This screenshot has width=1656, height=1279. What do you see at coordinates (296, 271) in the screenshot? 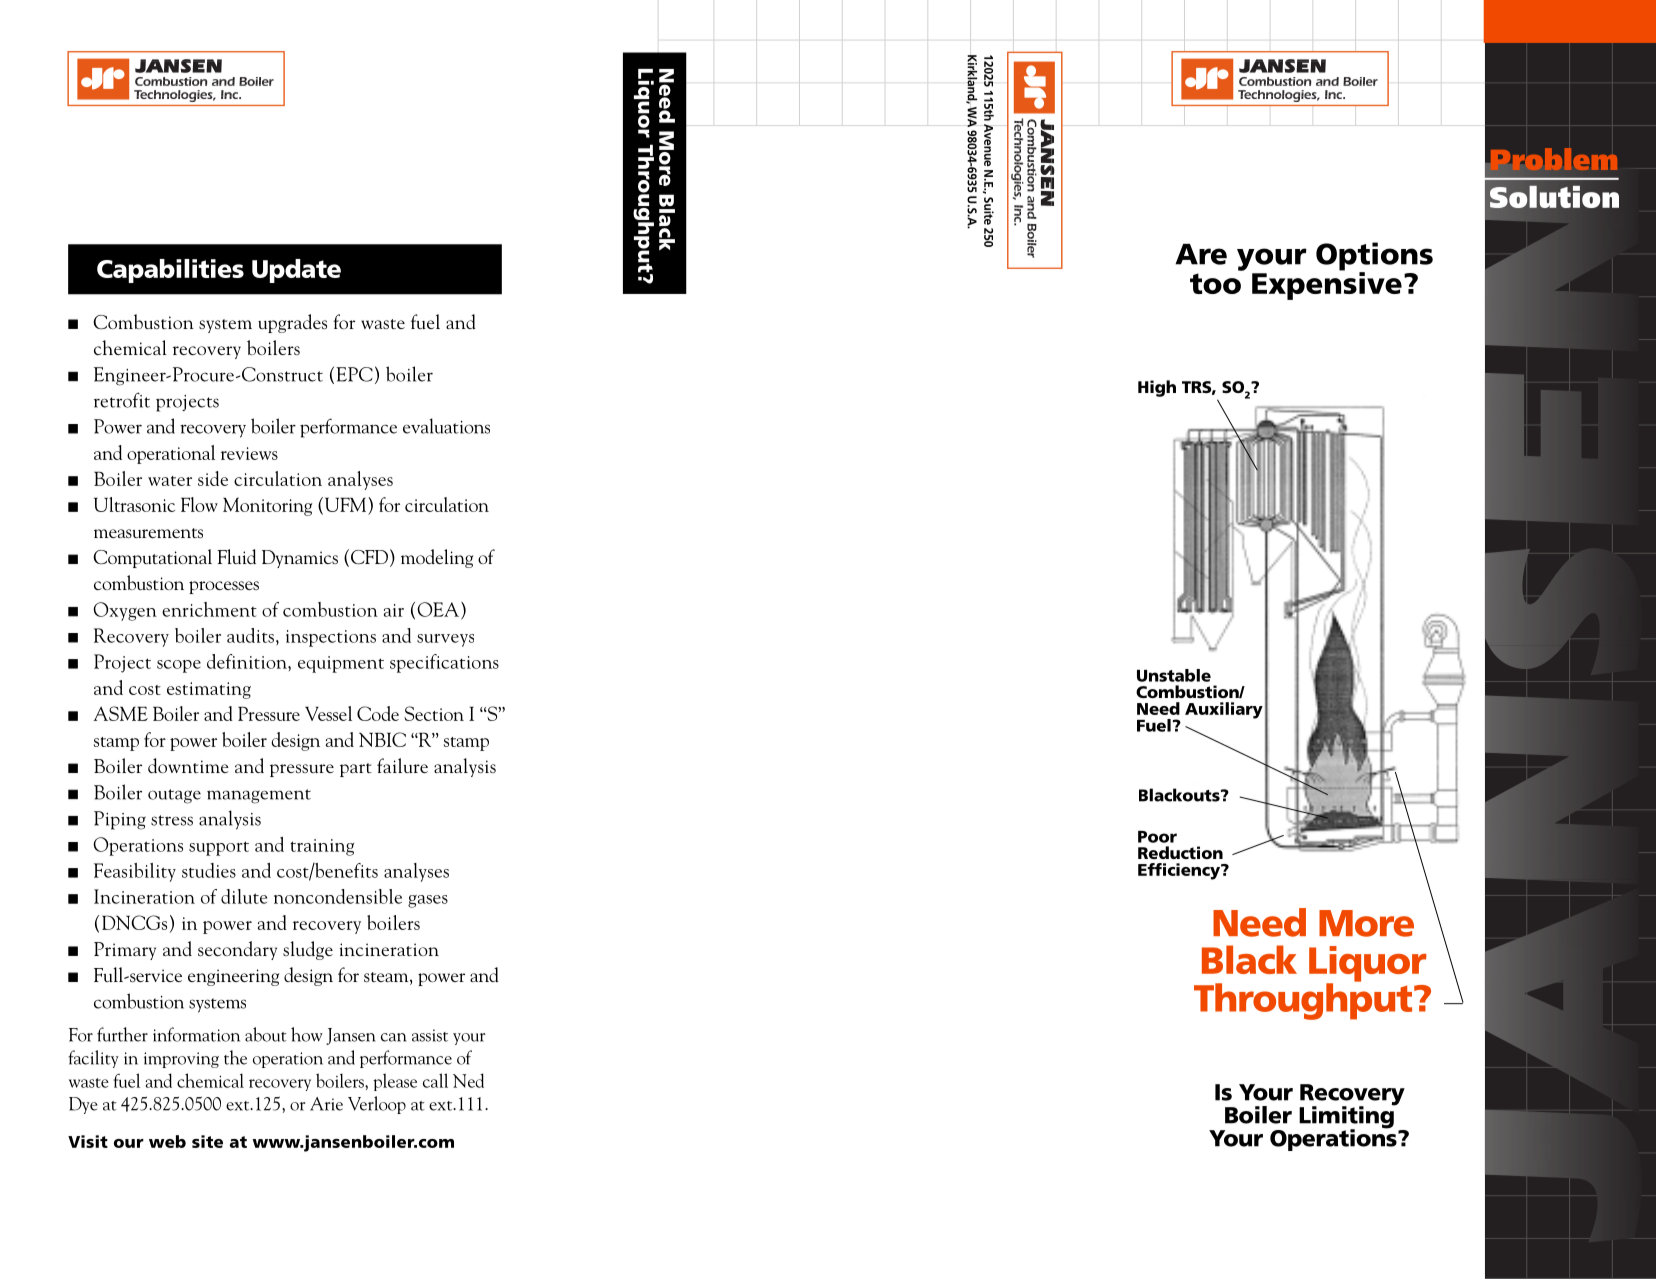
I see `Update` at bounding box center [296, 271].
